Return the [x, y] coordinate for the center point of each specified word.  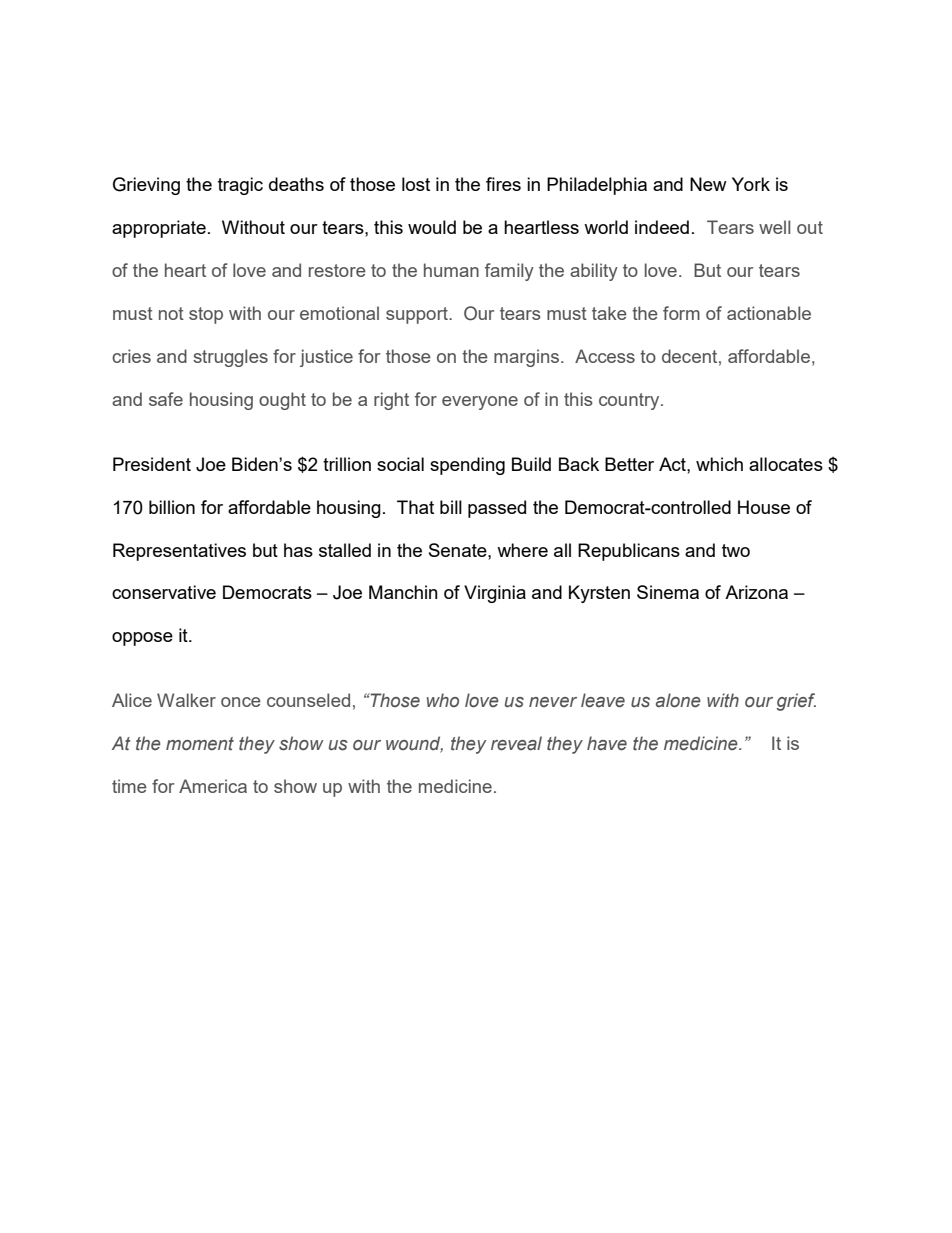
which [719, 464]
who [443, 700]
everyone [480, 403]
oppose [142, 639]
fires [503, 184]
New [708, 184]
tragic [240, 186]
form [681, 313]
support [418, 315]
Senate [459, 550]
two [736, 550]
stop [206, 315]
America [213, 786]
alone [678, 700]
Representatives [179, 552]
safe [166, 399]
